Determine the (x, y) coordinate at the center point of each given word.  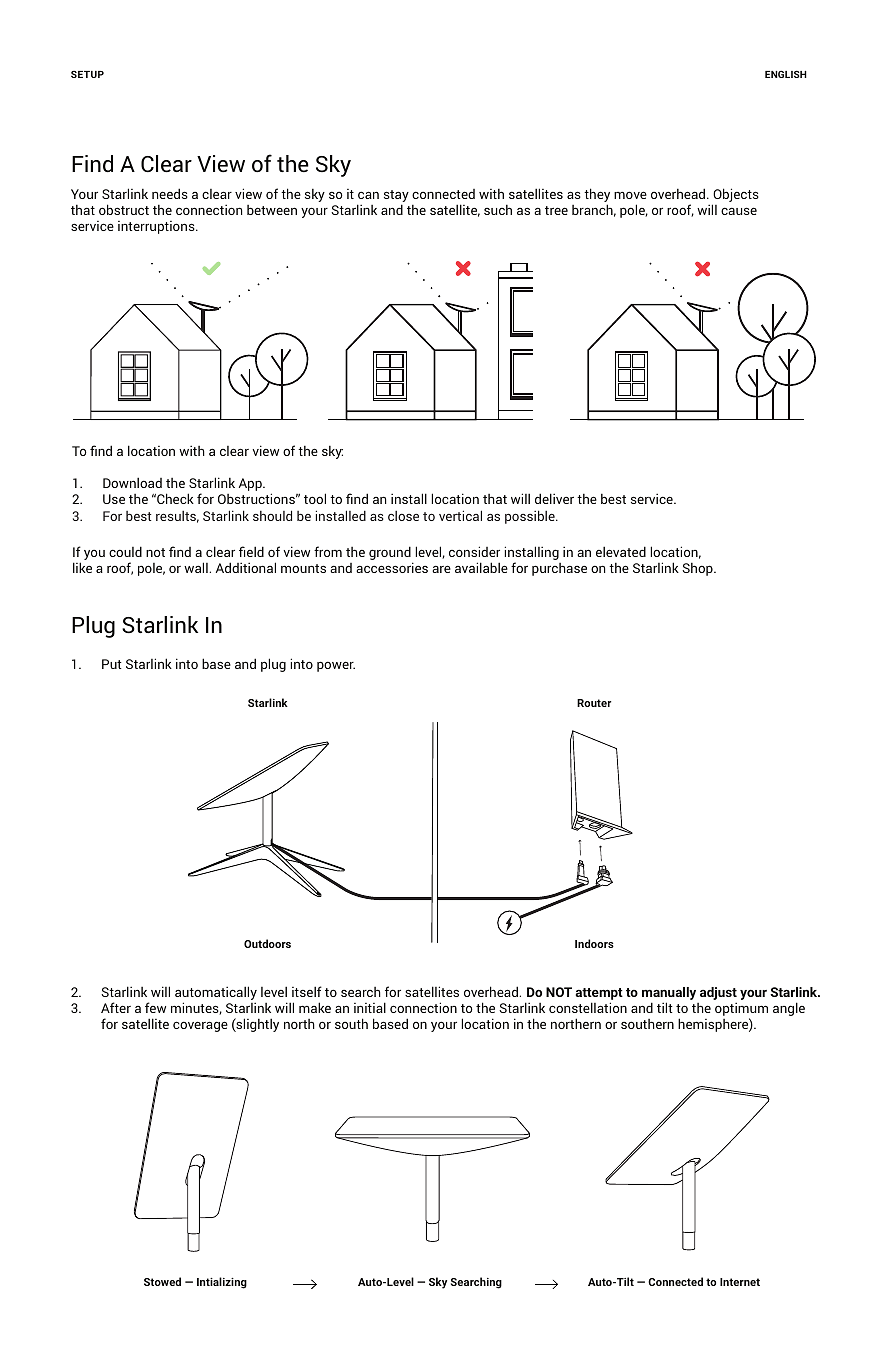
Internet (740, 1282)
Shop (698, 569)
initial (370, 1007)
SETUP (87, 74)
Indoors (594, 943)
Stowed (162, 1281)
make (315, 1007)
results (177, 517)
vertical (460, 515)
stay (396, 197)
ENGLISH (786, 74)
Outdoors (267, 943)
